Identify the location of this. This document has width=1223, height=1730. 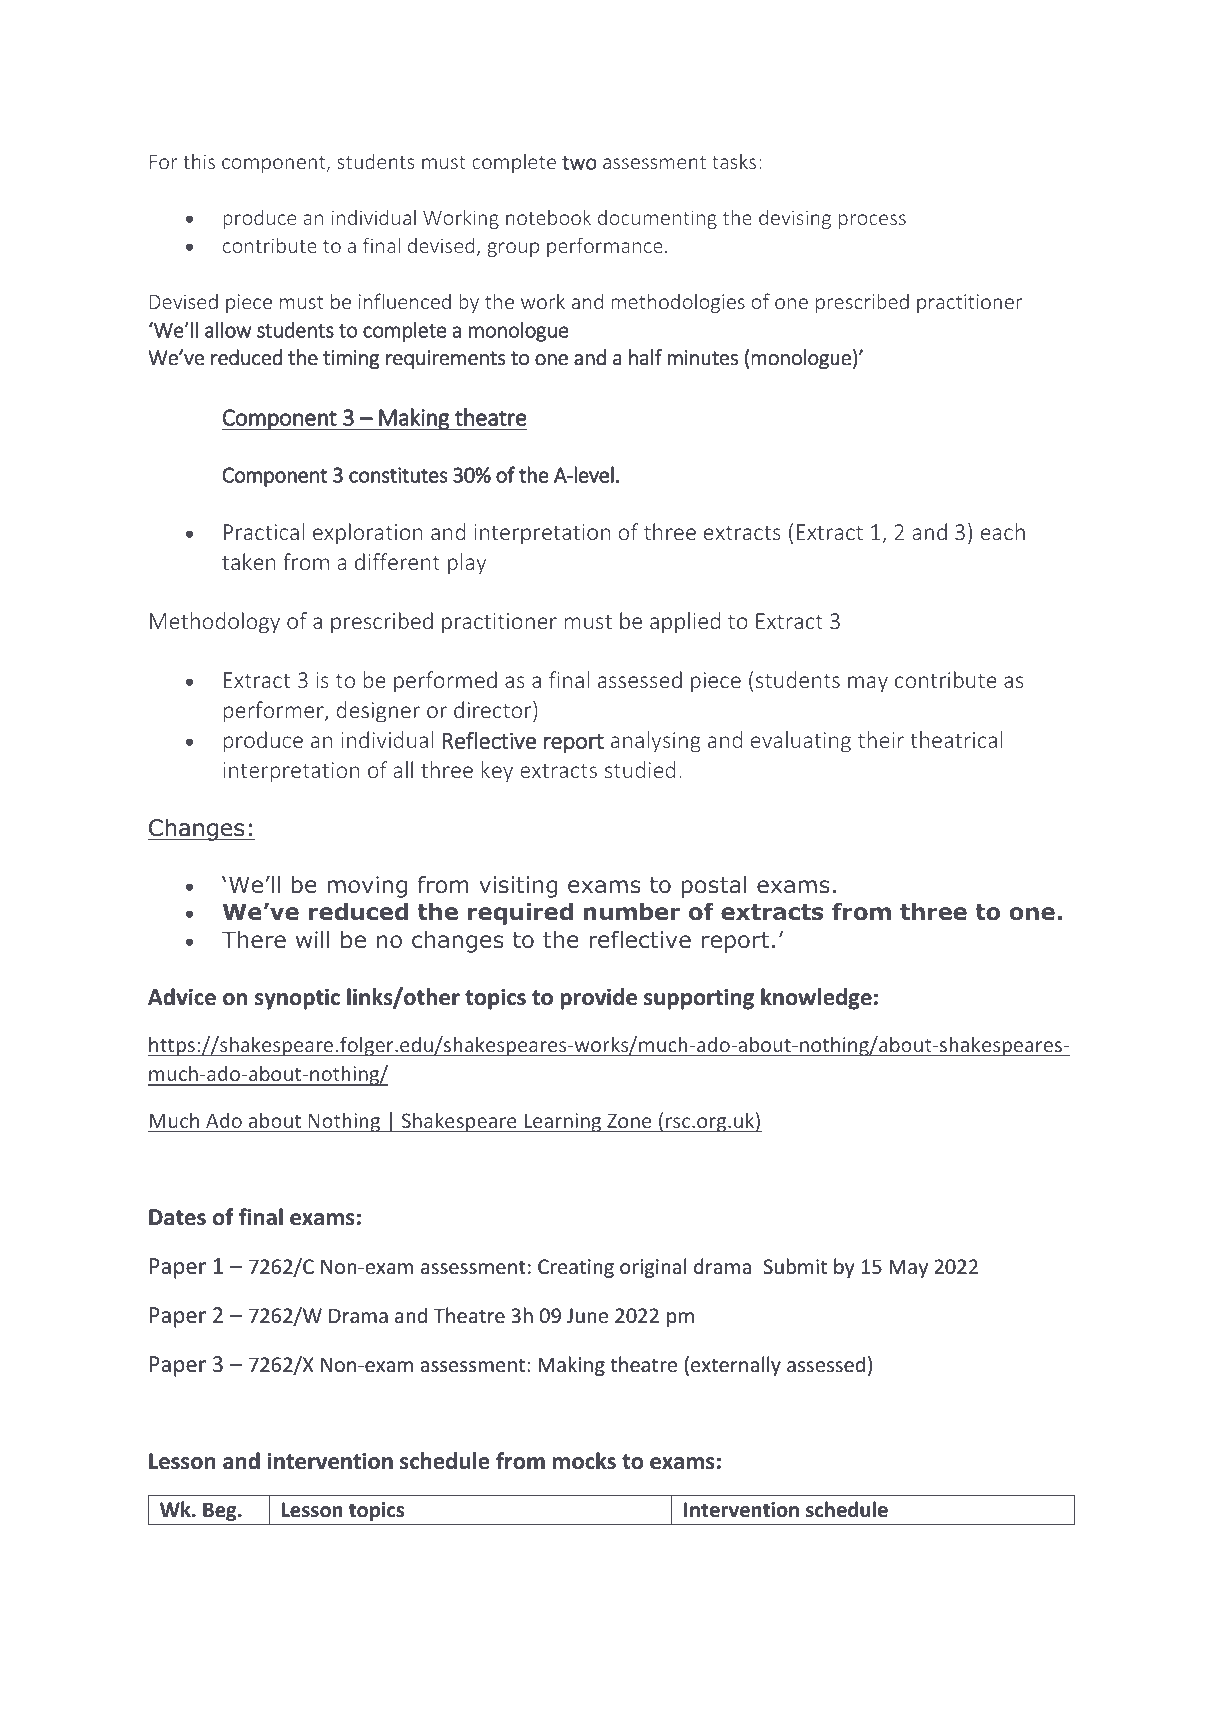
(199, 161).
